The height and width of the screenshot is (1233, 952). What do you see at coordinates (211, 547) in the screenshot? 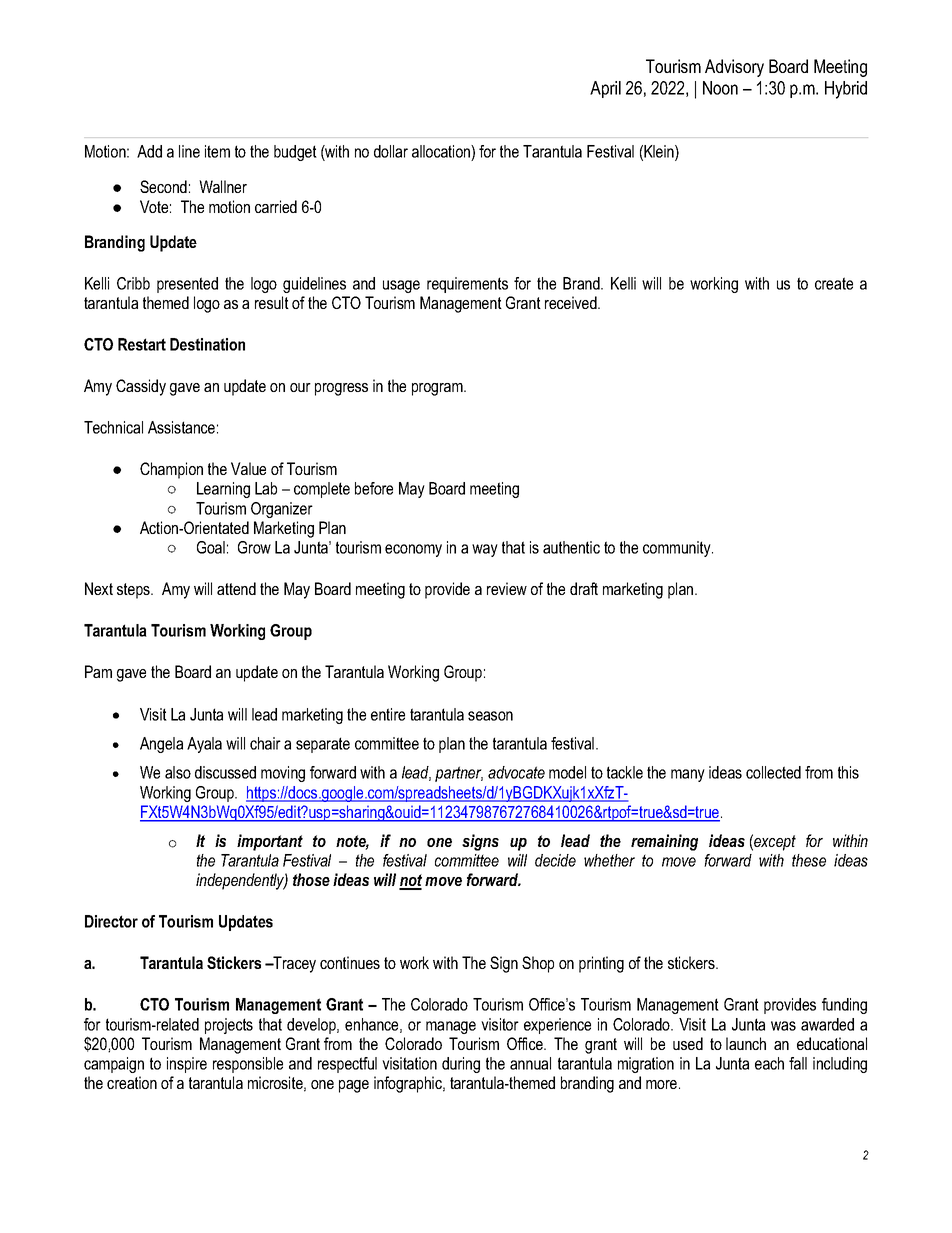
I see `Goal` at bounding box center [211, 547].
